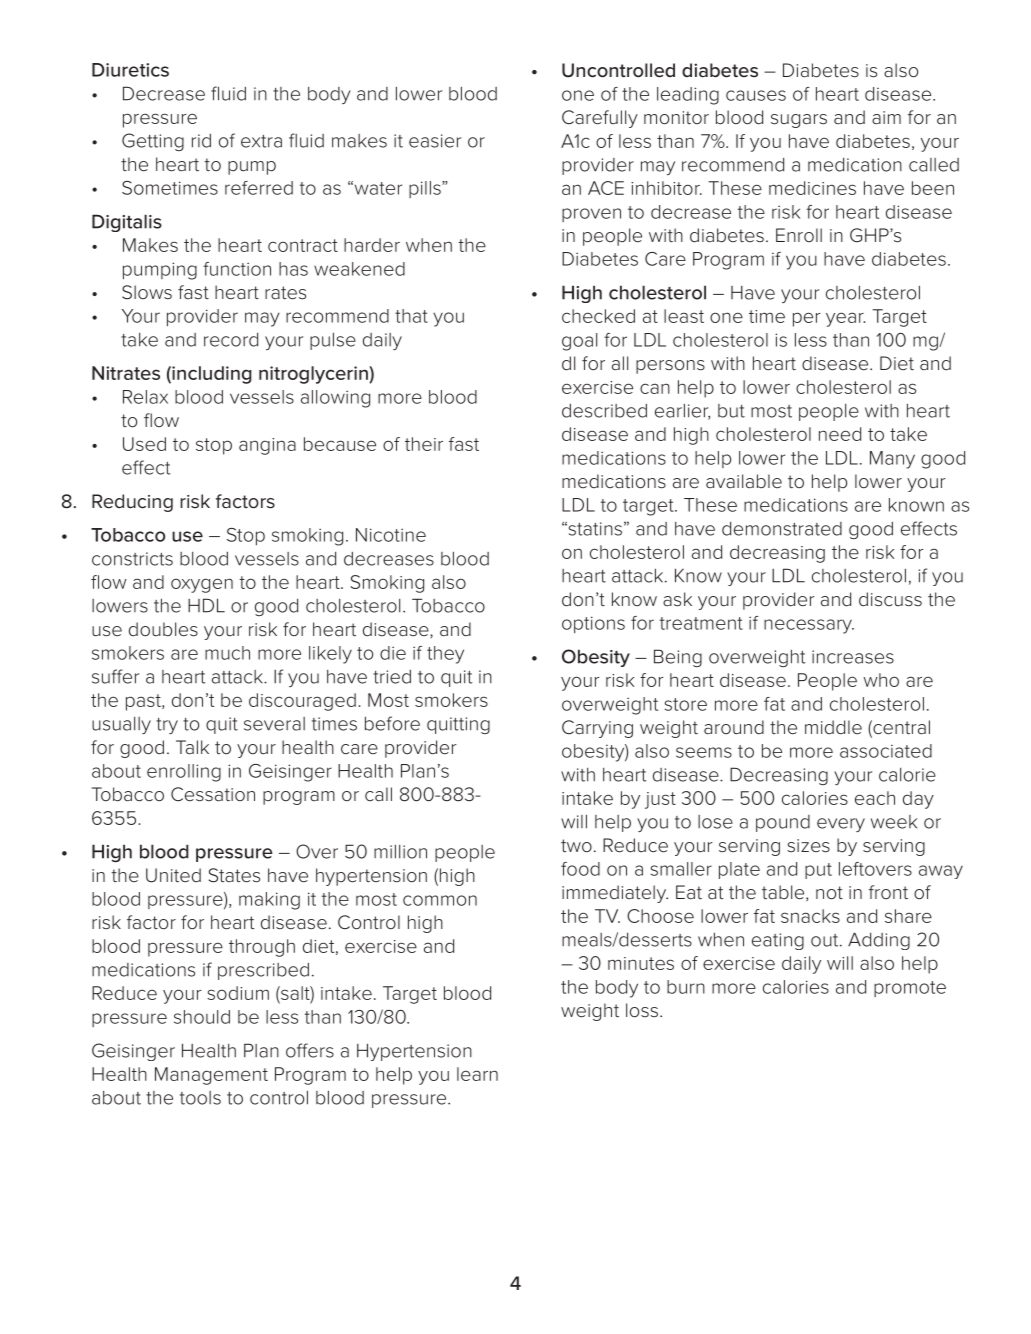 This screenshot has height=1334, width=1031. Describe the element at coordinates (435, 141) in the screenshot. I see `easier` at that location.
